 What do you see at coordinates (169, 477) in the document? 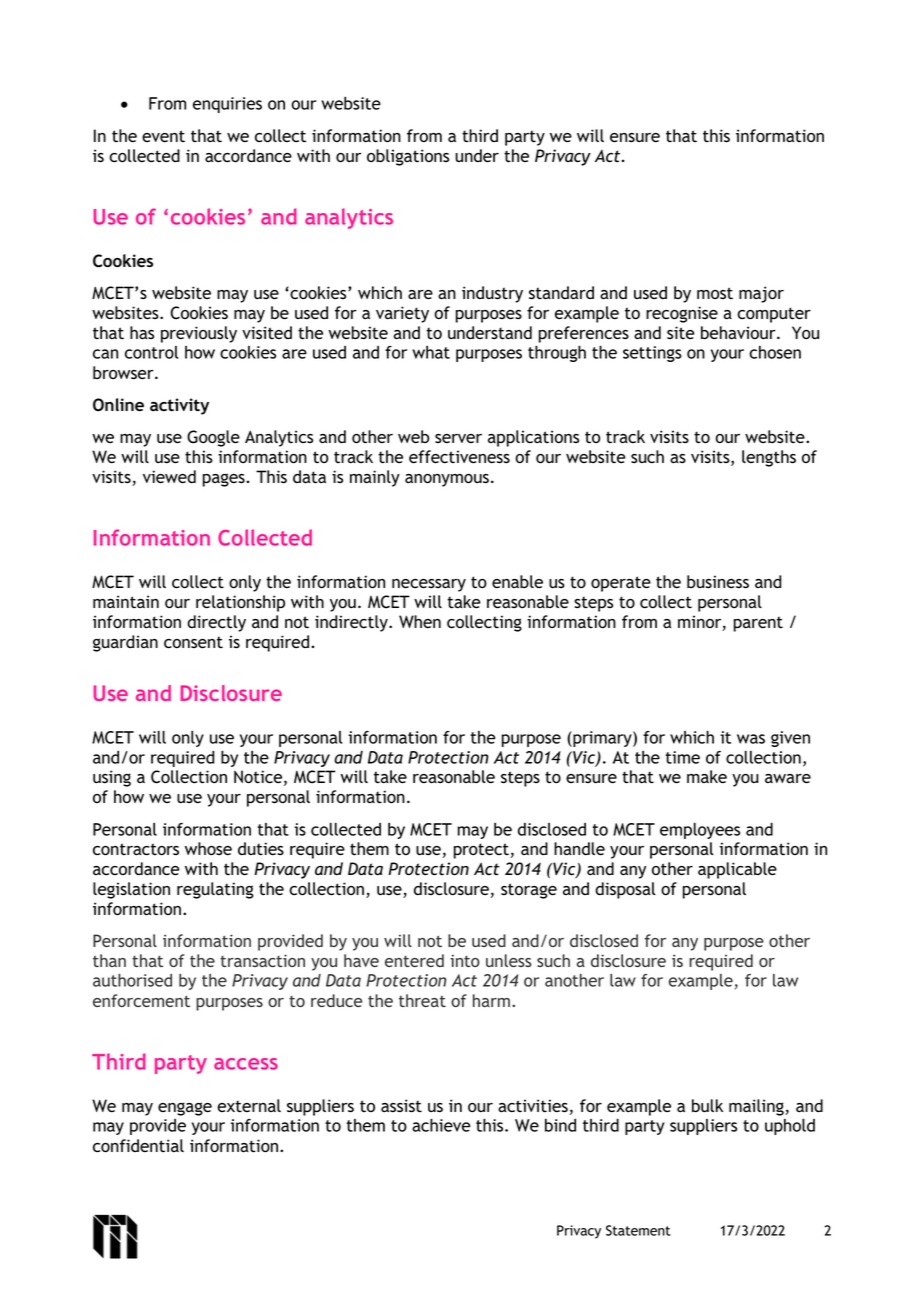
I see `viewed` at bounding box center [169, 477].
